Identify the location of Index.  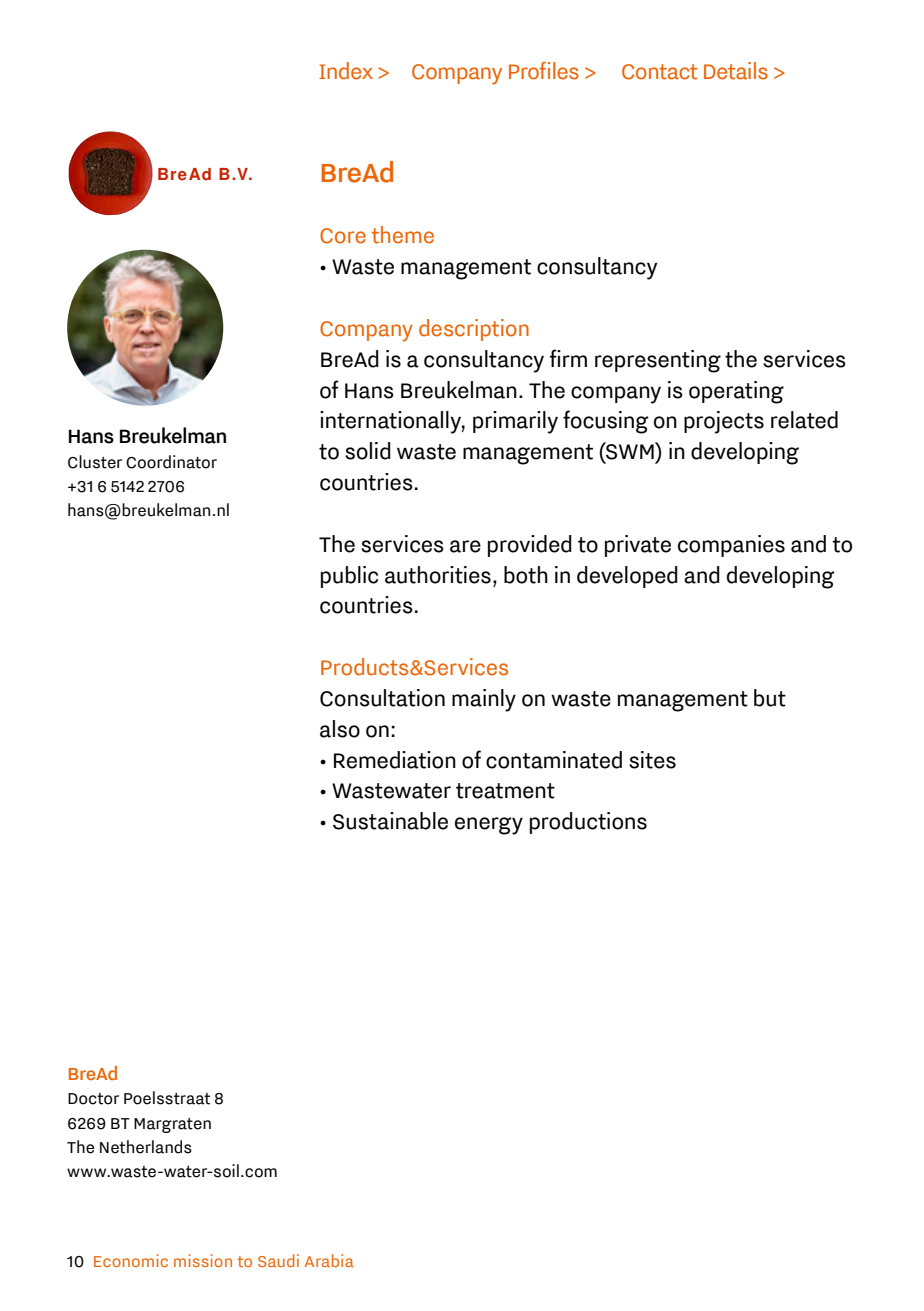
(346, 71).
